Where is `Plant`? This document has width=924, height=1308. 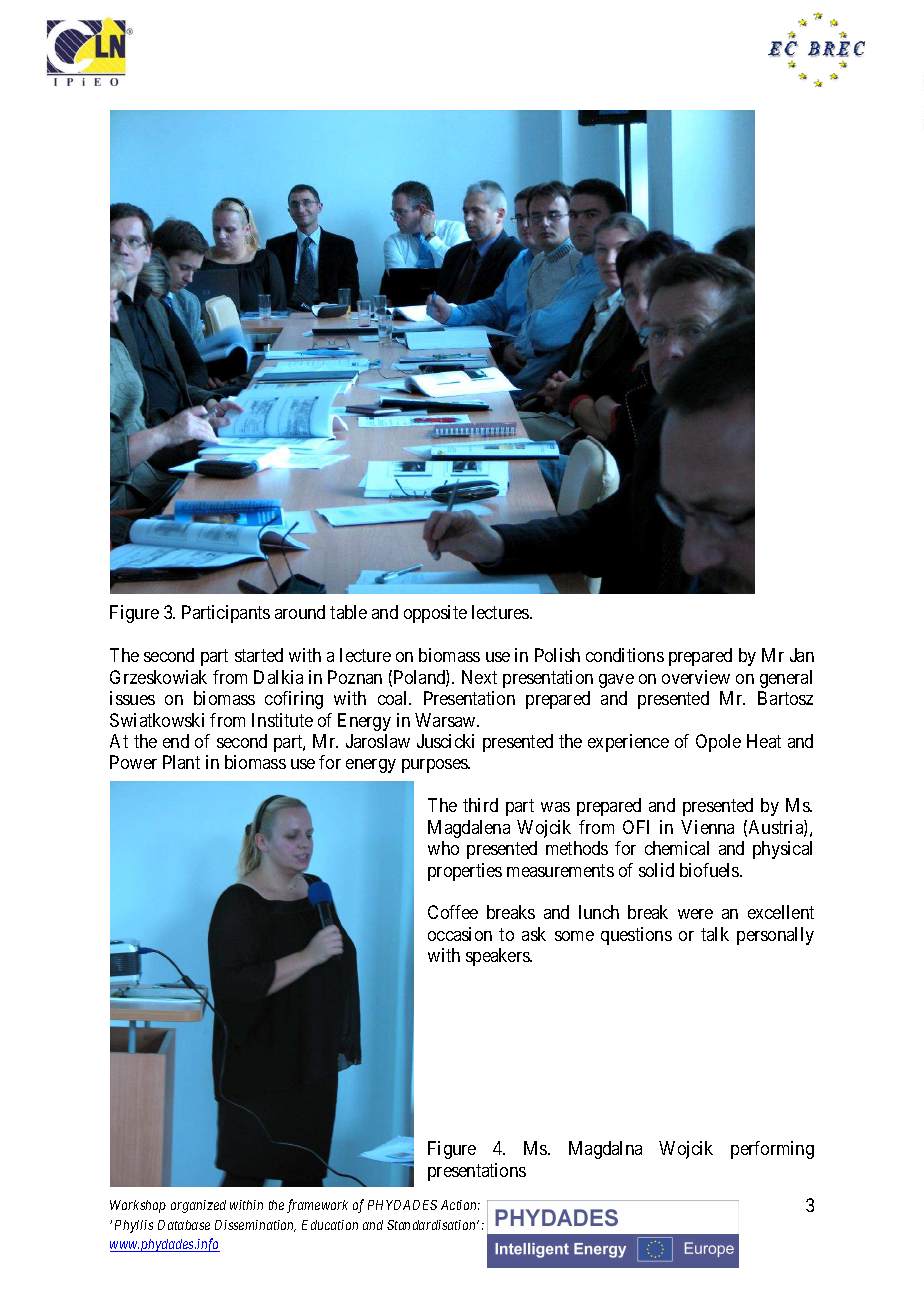
Plant is located at coordinates (181, 762).
